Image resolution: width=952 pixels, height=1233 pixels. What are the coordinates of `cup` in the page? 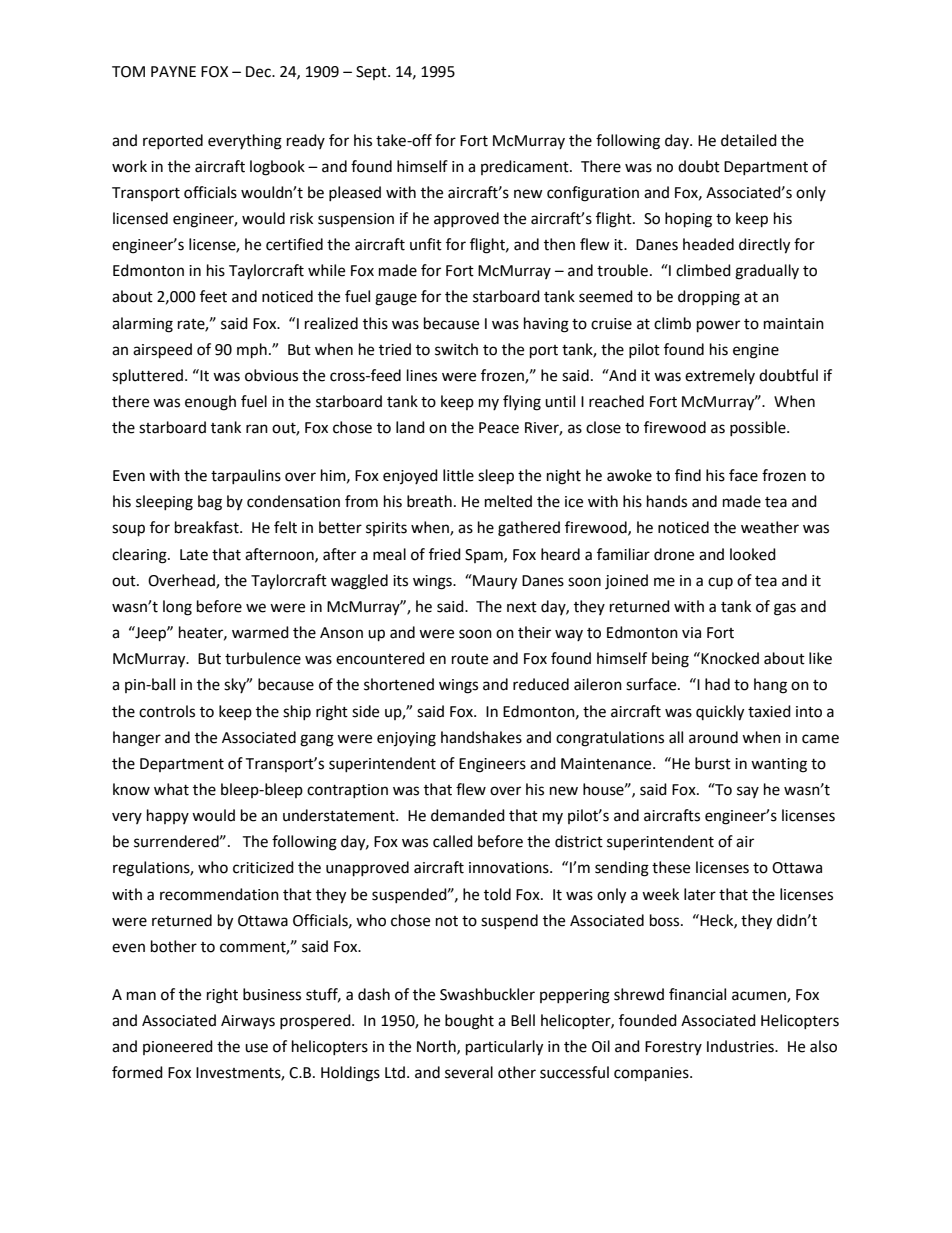 It's located at (720, 583).
